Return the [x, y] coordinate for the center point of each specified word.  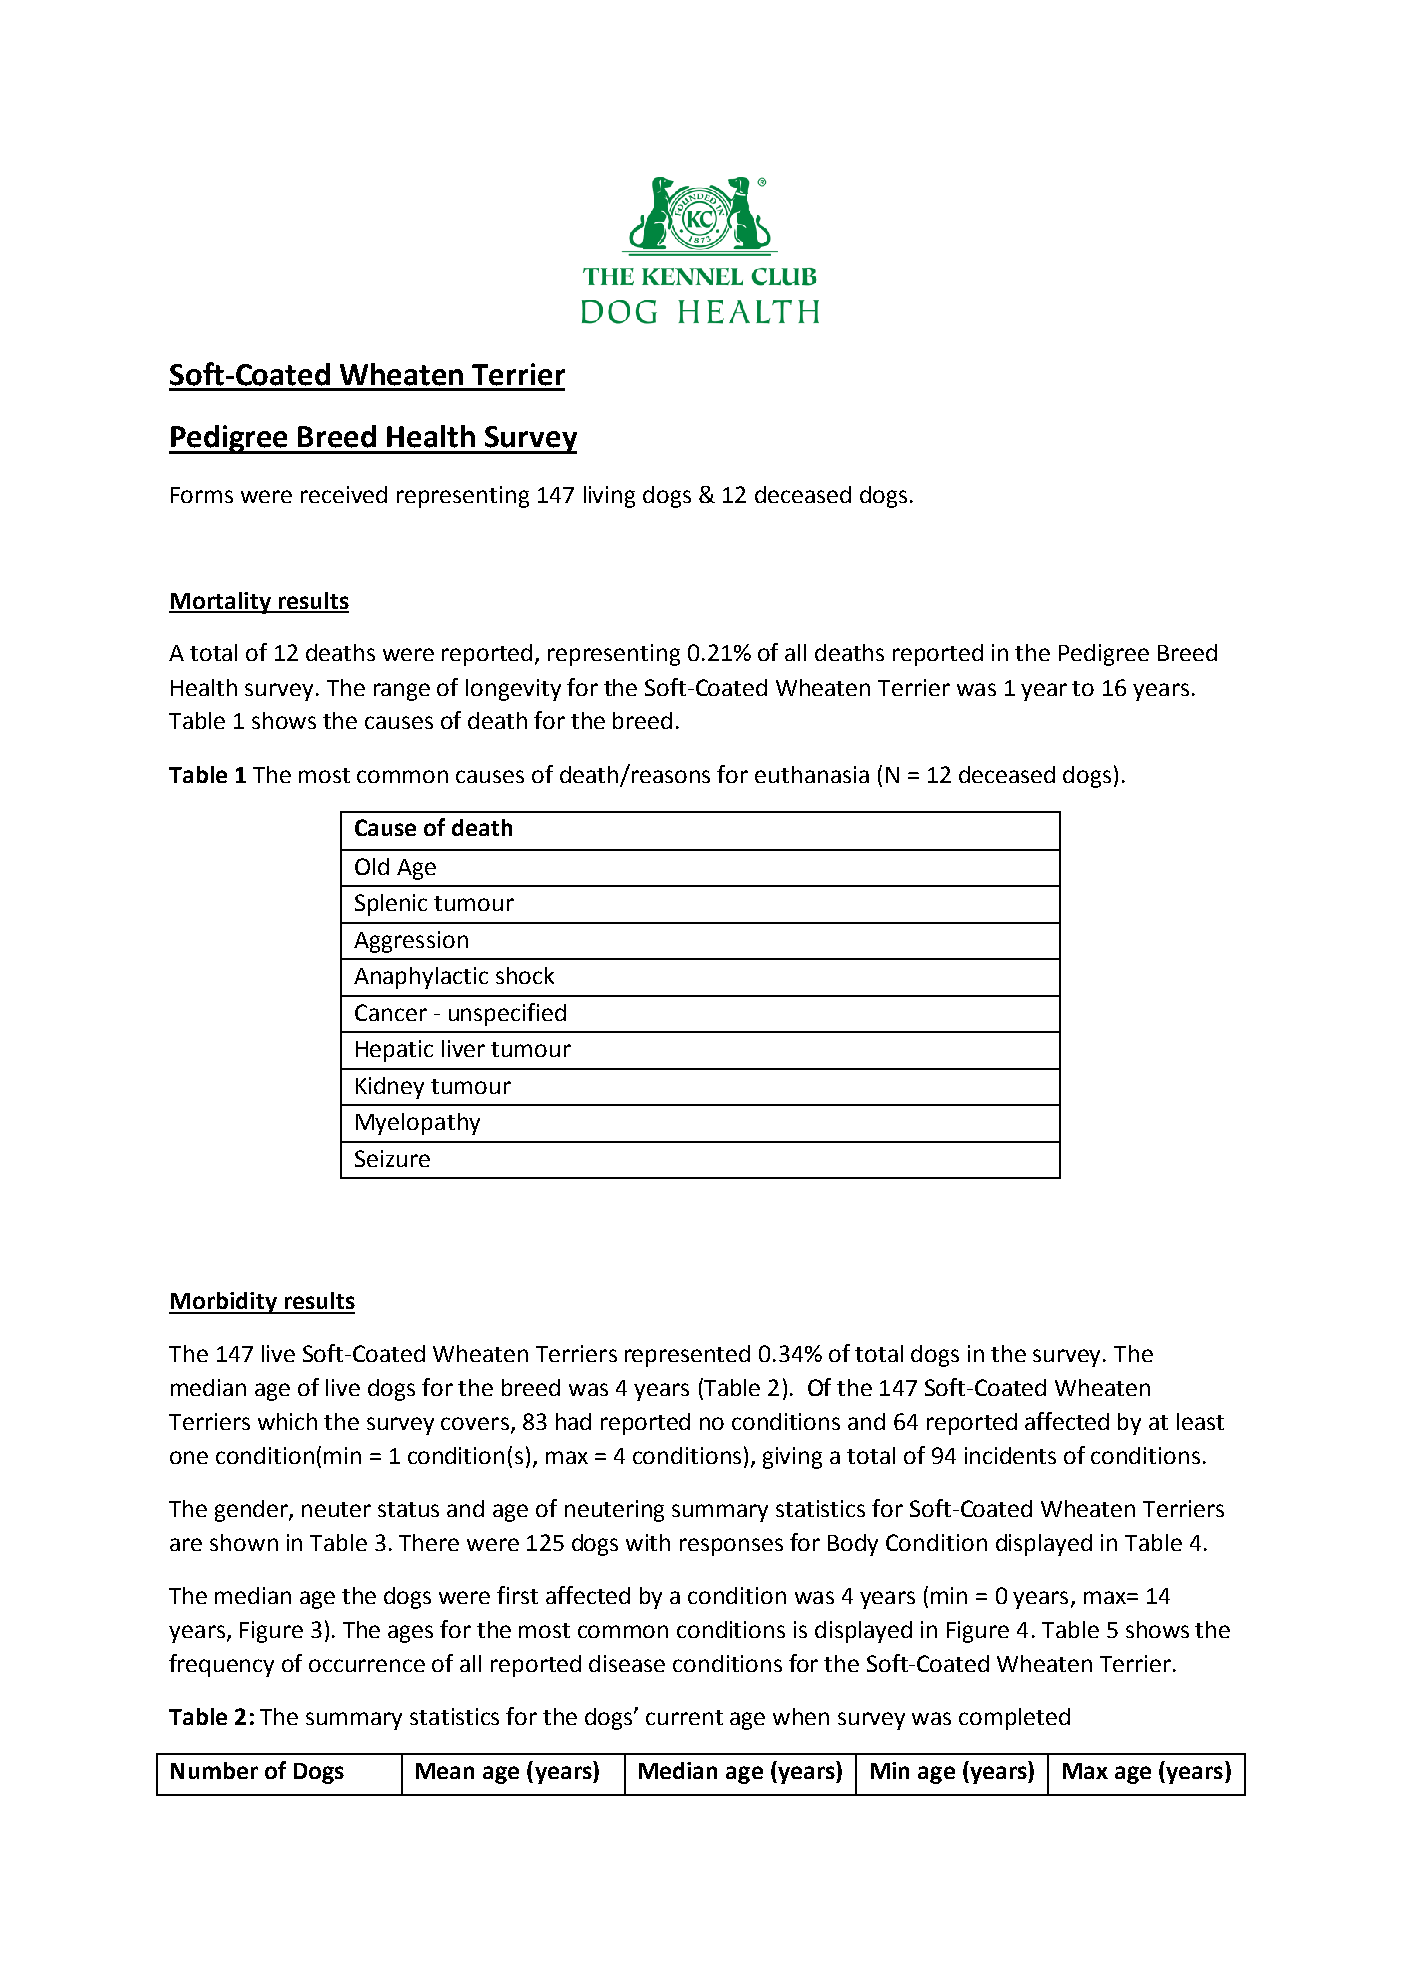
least [1200, 1421]
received [344, 494]
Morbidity [224, 1303]
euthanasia [812, 774]
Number [214, 1770]
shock [525, 975]
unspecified [507, 1014]
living [609, 497]
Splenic [391, 905]
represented [687, 1356]
